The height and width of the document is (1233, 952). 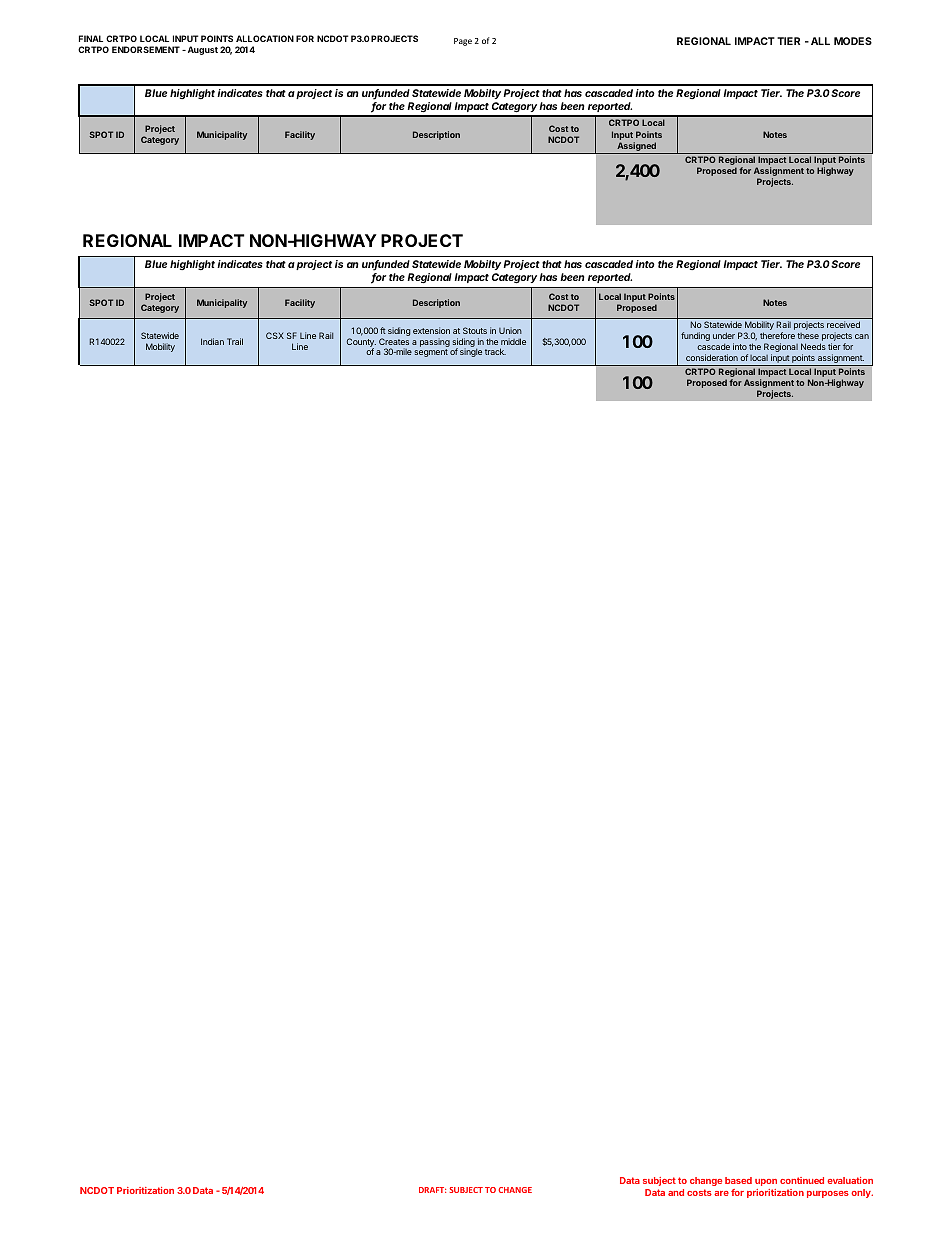 What do you see at coordinates (738, 1180) in the document?
I see `based` at bounding box center [738, 1180].
